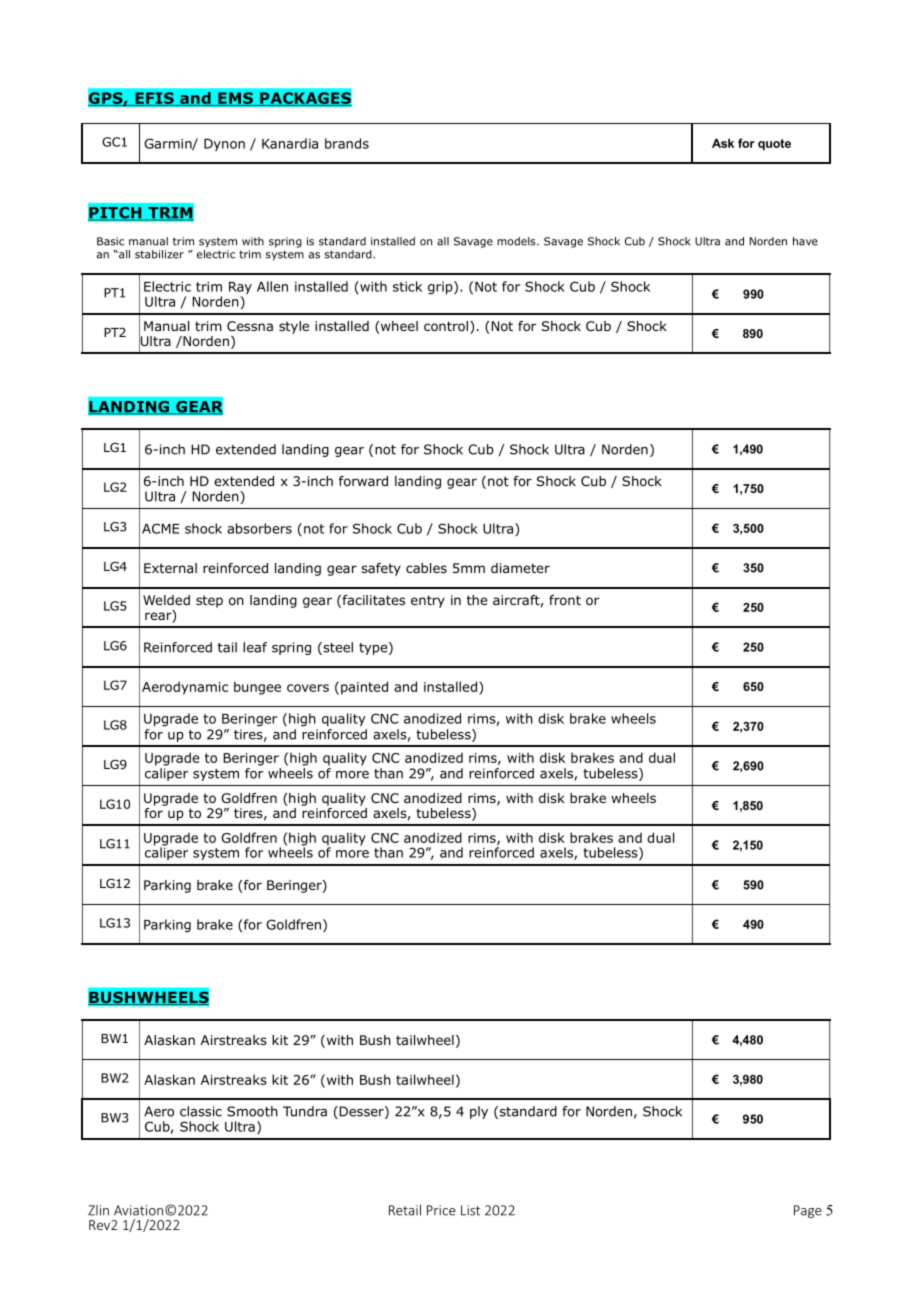 The height and width of the screenshot is (1308, 924). I want to click on the, so click(477, 600).
